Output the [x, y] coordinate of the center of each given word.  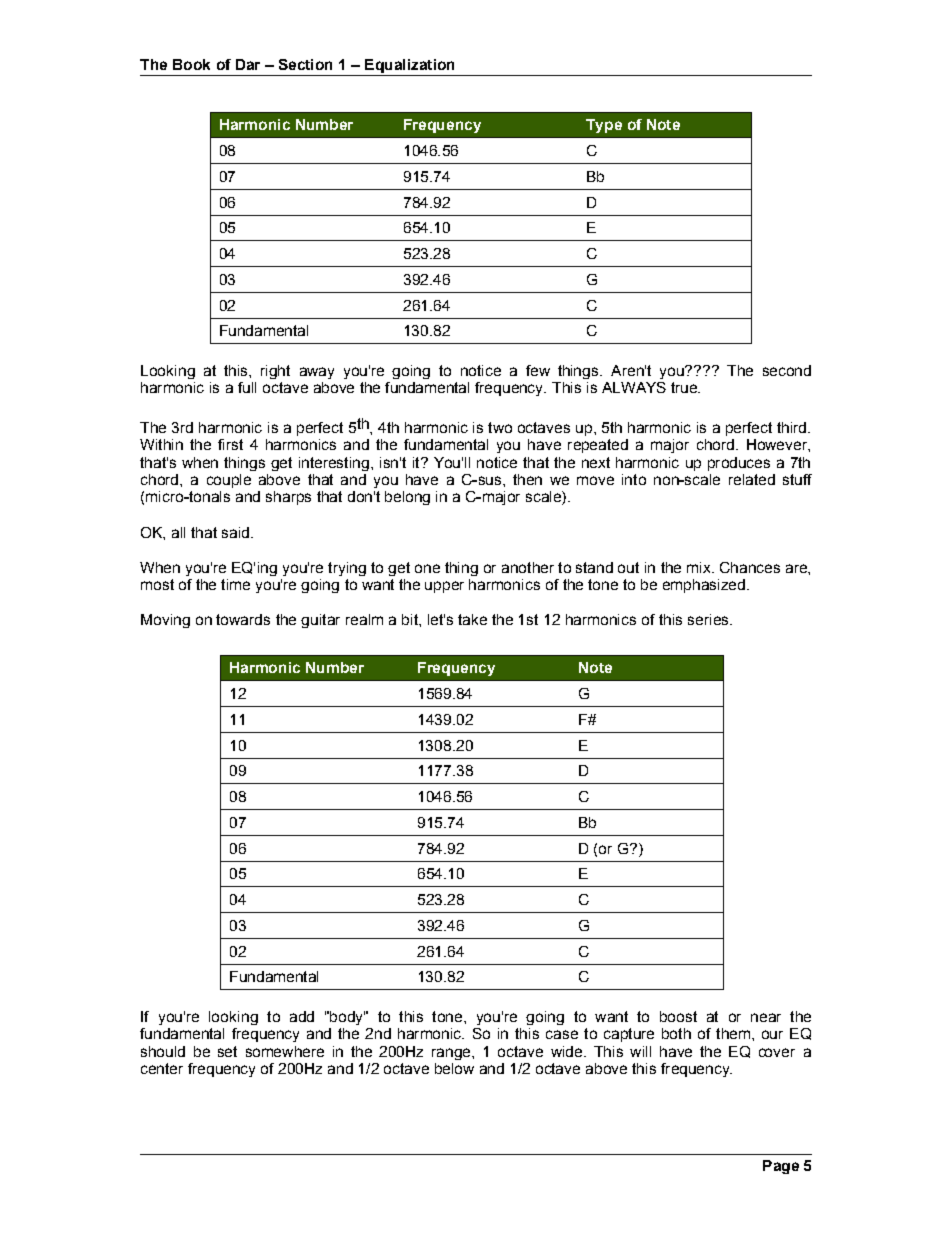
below [454, 1068]
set [227, 1051]
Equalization [410, 67]
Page [781, 1167]
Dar [248, 64]
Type [604, 126]
